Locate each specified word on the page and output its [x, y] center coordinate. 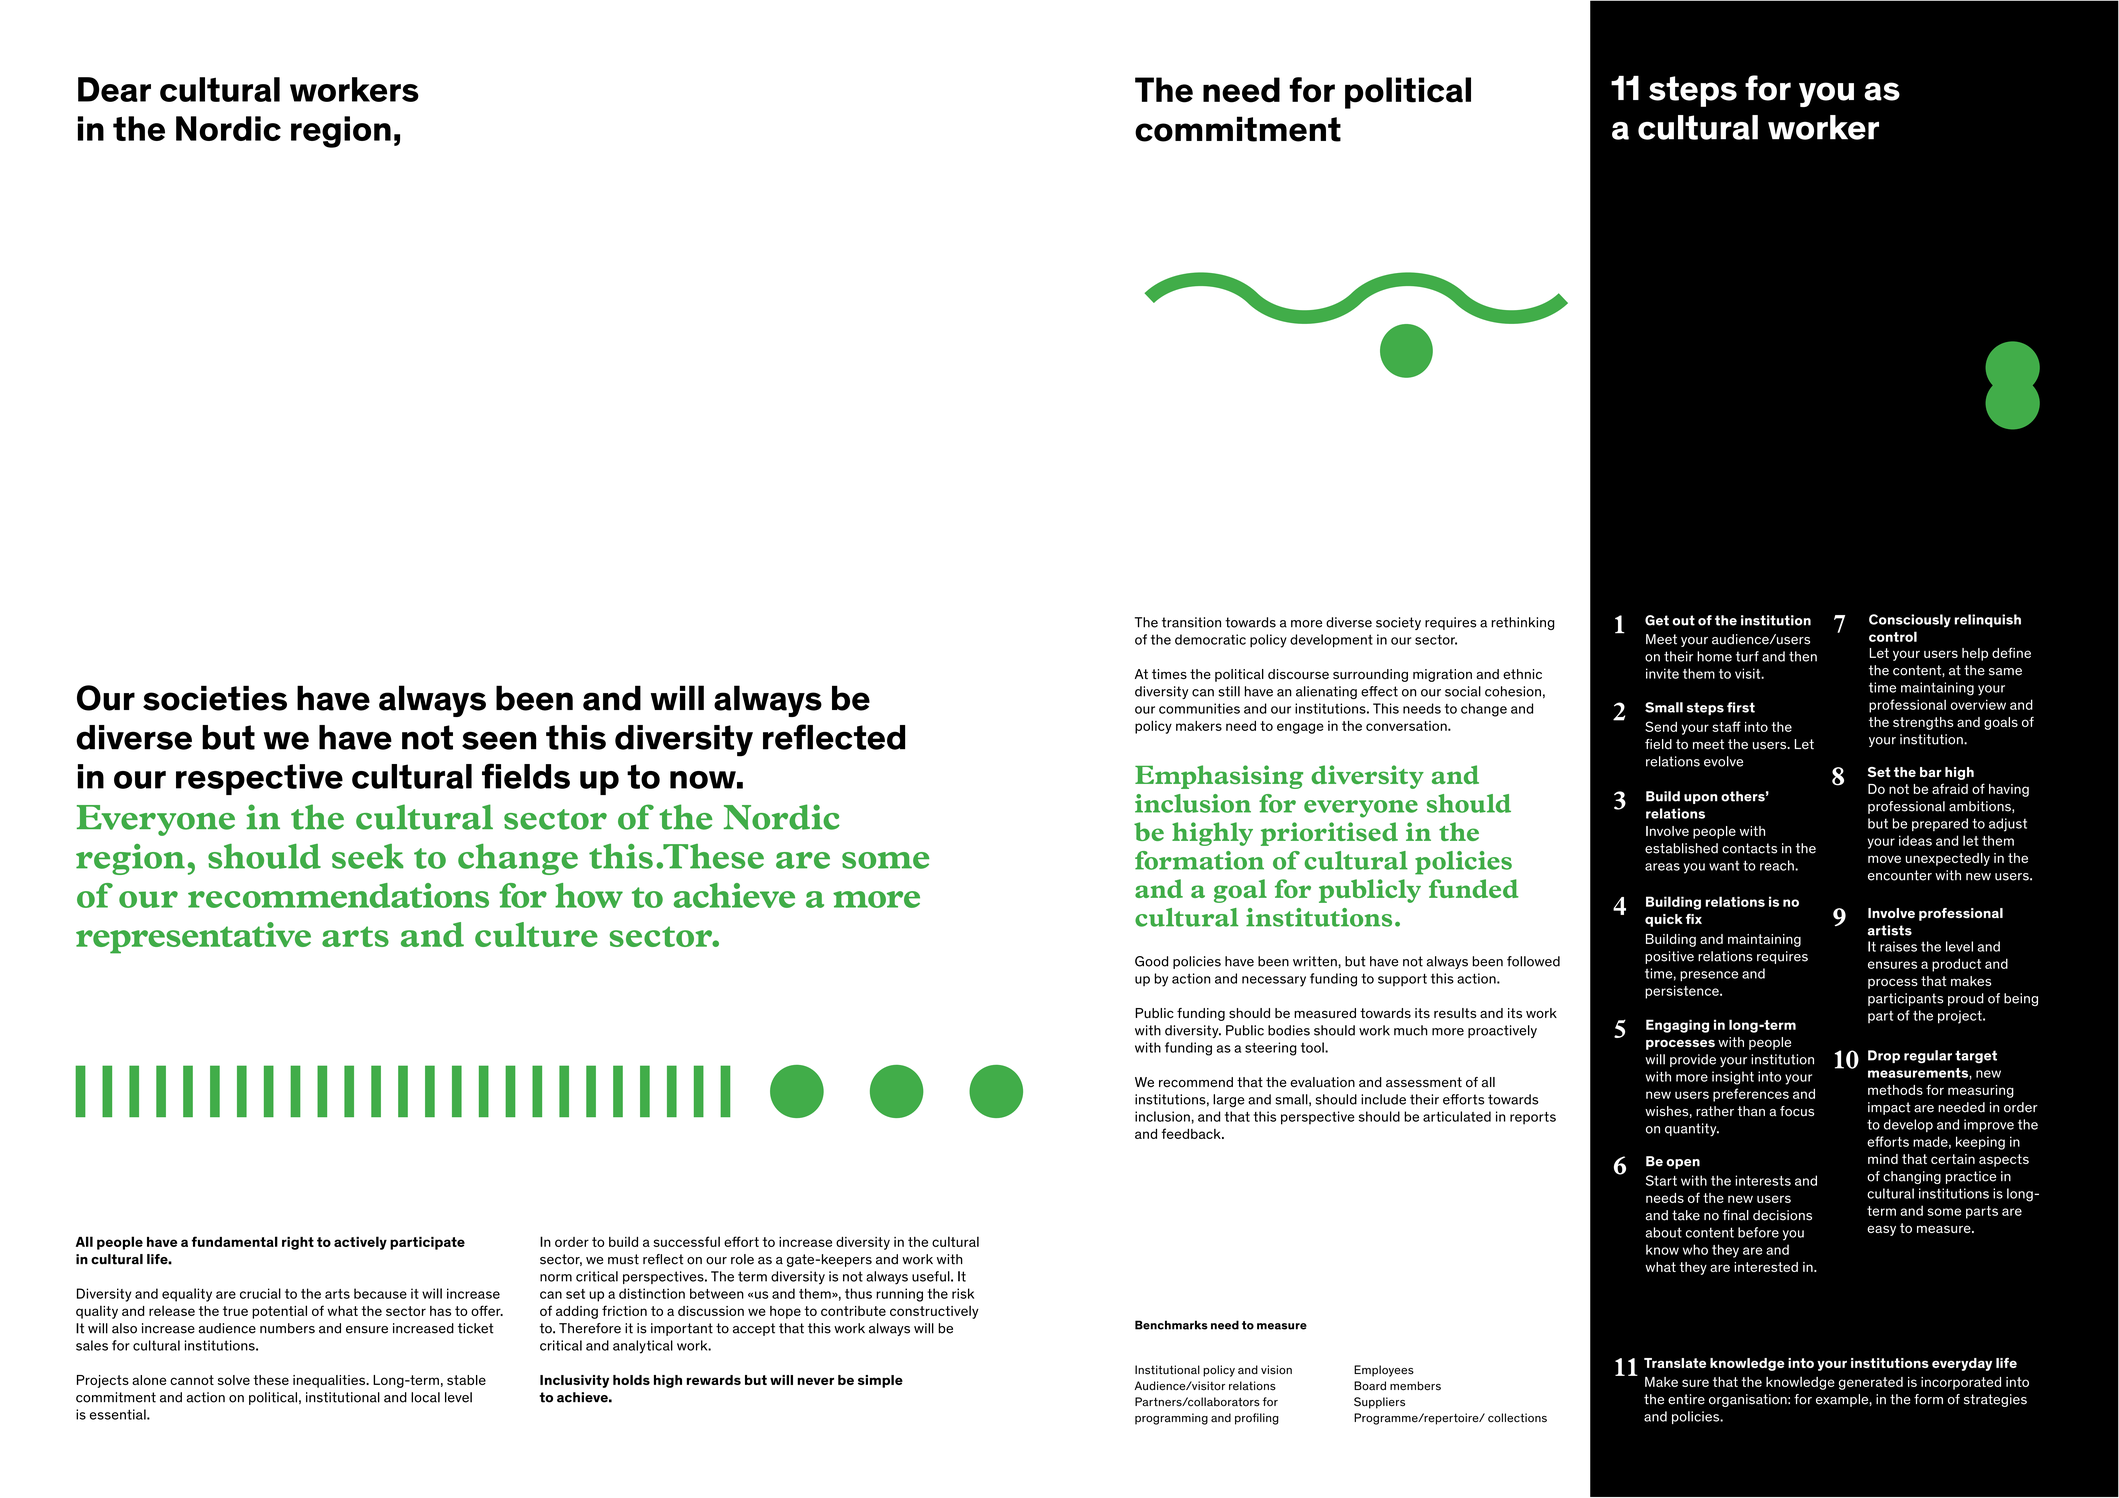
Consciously [1910, 621]
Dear [114, 89]
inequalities [330, 1381]
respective [259, 779]
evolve [1723, 761]
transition [1191, 622]
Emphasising [1219, 777]
